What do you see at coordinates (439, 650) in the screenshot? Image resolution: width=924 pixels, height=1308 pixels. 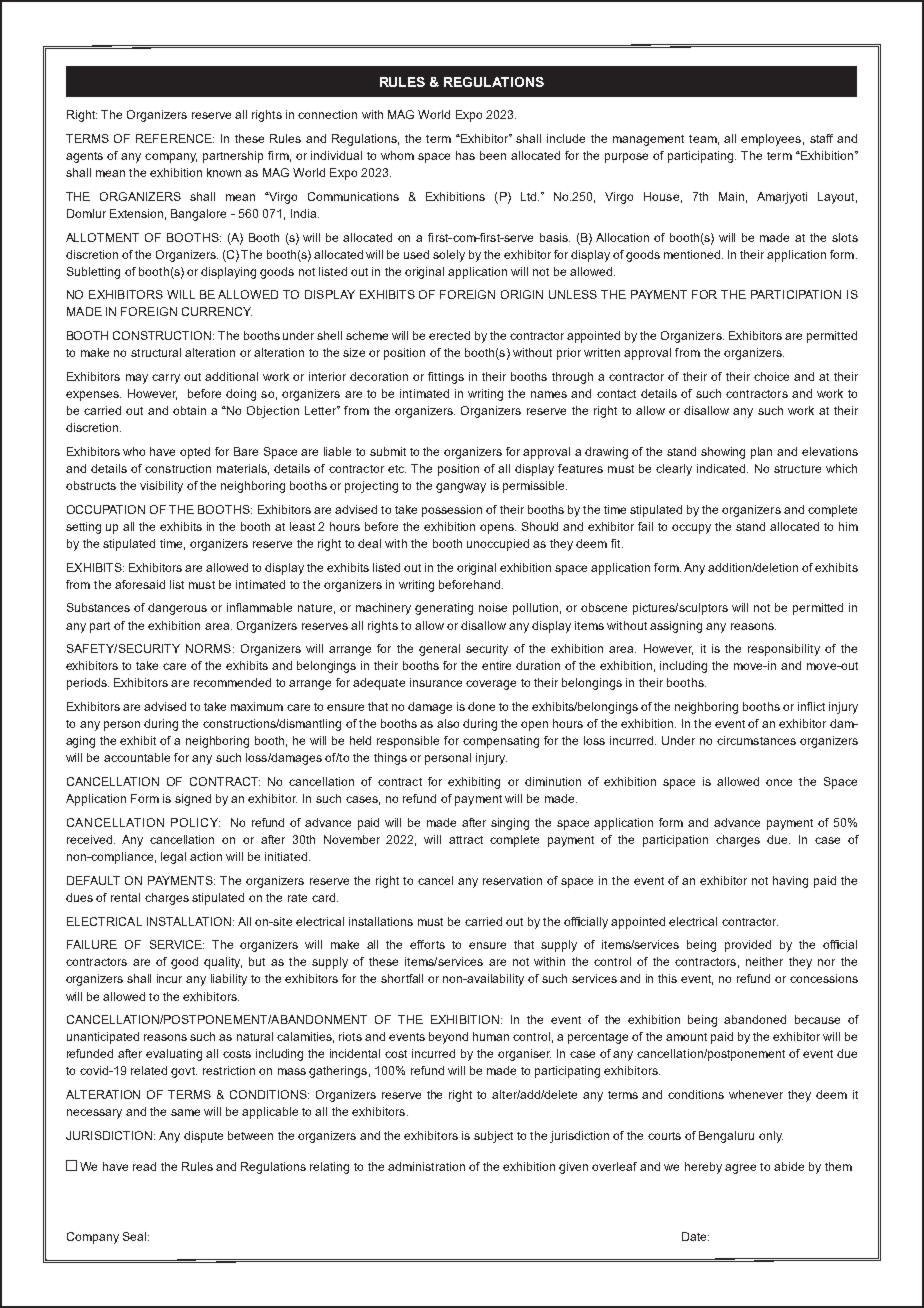 I see `general` at bounding box center [439, 650].
